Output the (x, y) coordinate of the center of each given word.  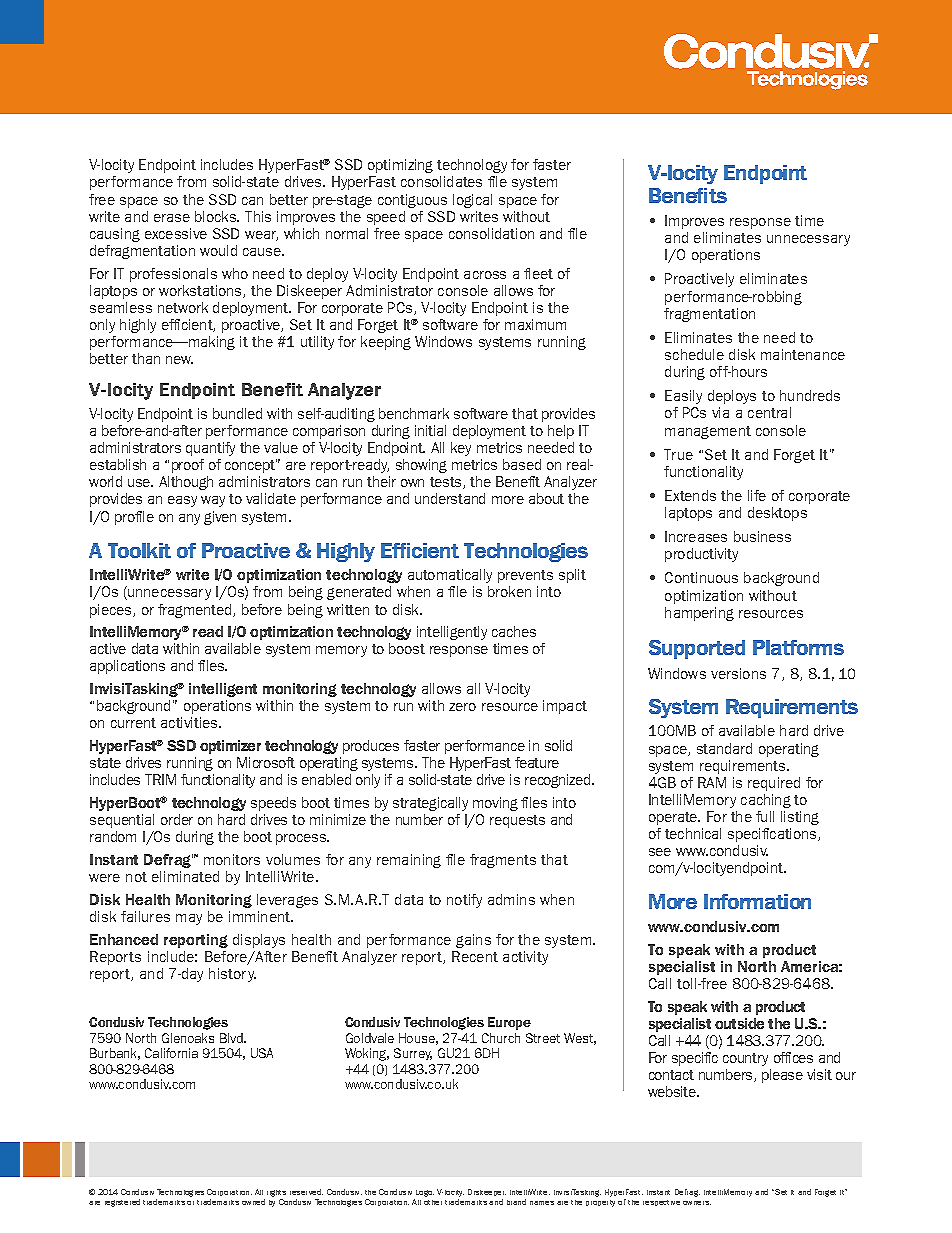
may (189, 919)
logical (472, 201)
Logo (424, 1195)
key (461, 449)
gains (473, 941)
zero (462, 707)
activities (190, 722)
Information (757, 901)
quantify (210, 449)
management (708, 432)
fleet (538, 273)
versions (738, 673)
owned (253, 1202)
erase (172, 218)
